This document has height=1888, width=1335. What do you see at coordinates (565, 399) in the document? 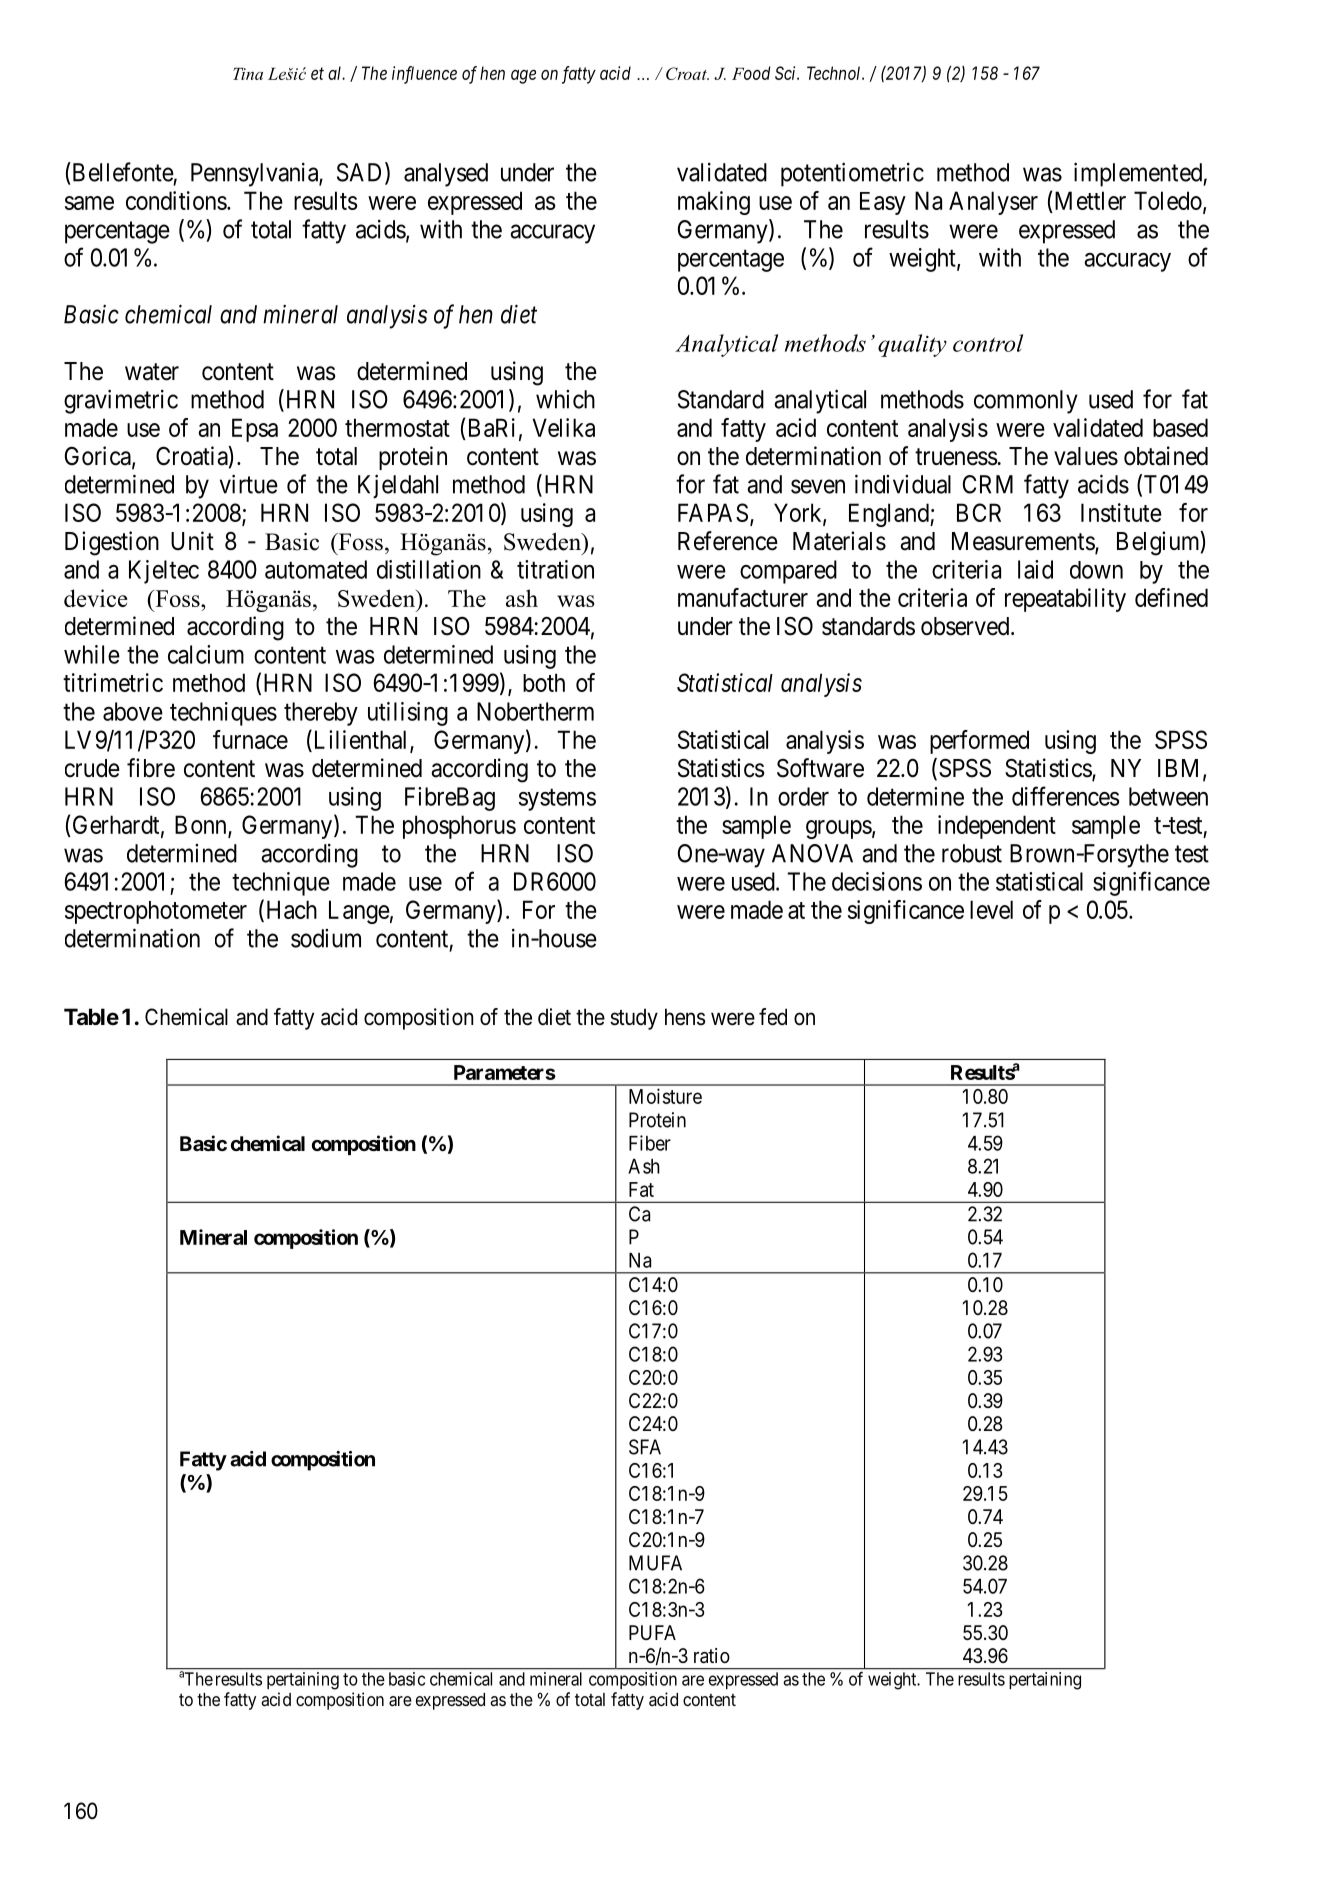
I see `which` at bounding box center [565, 399].
